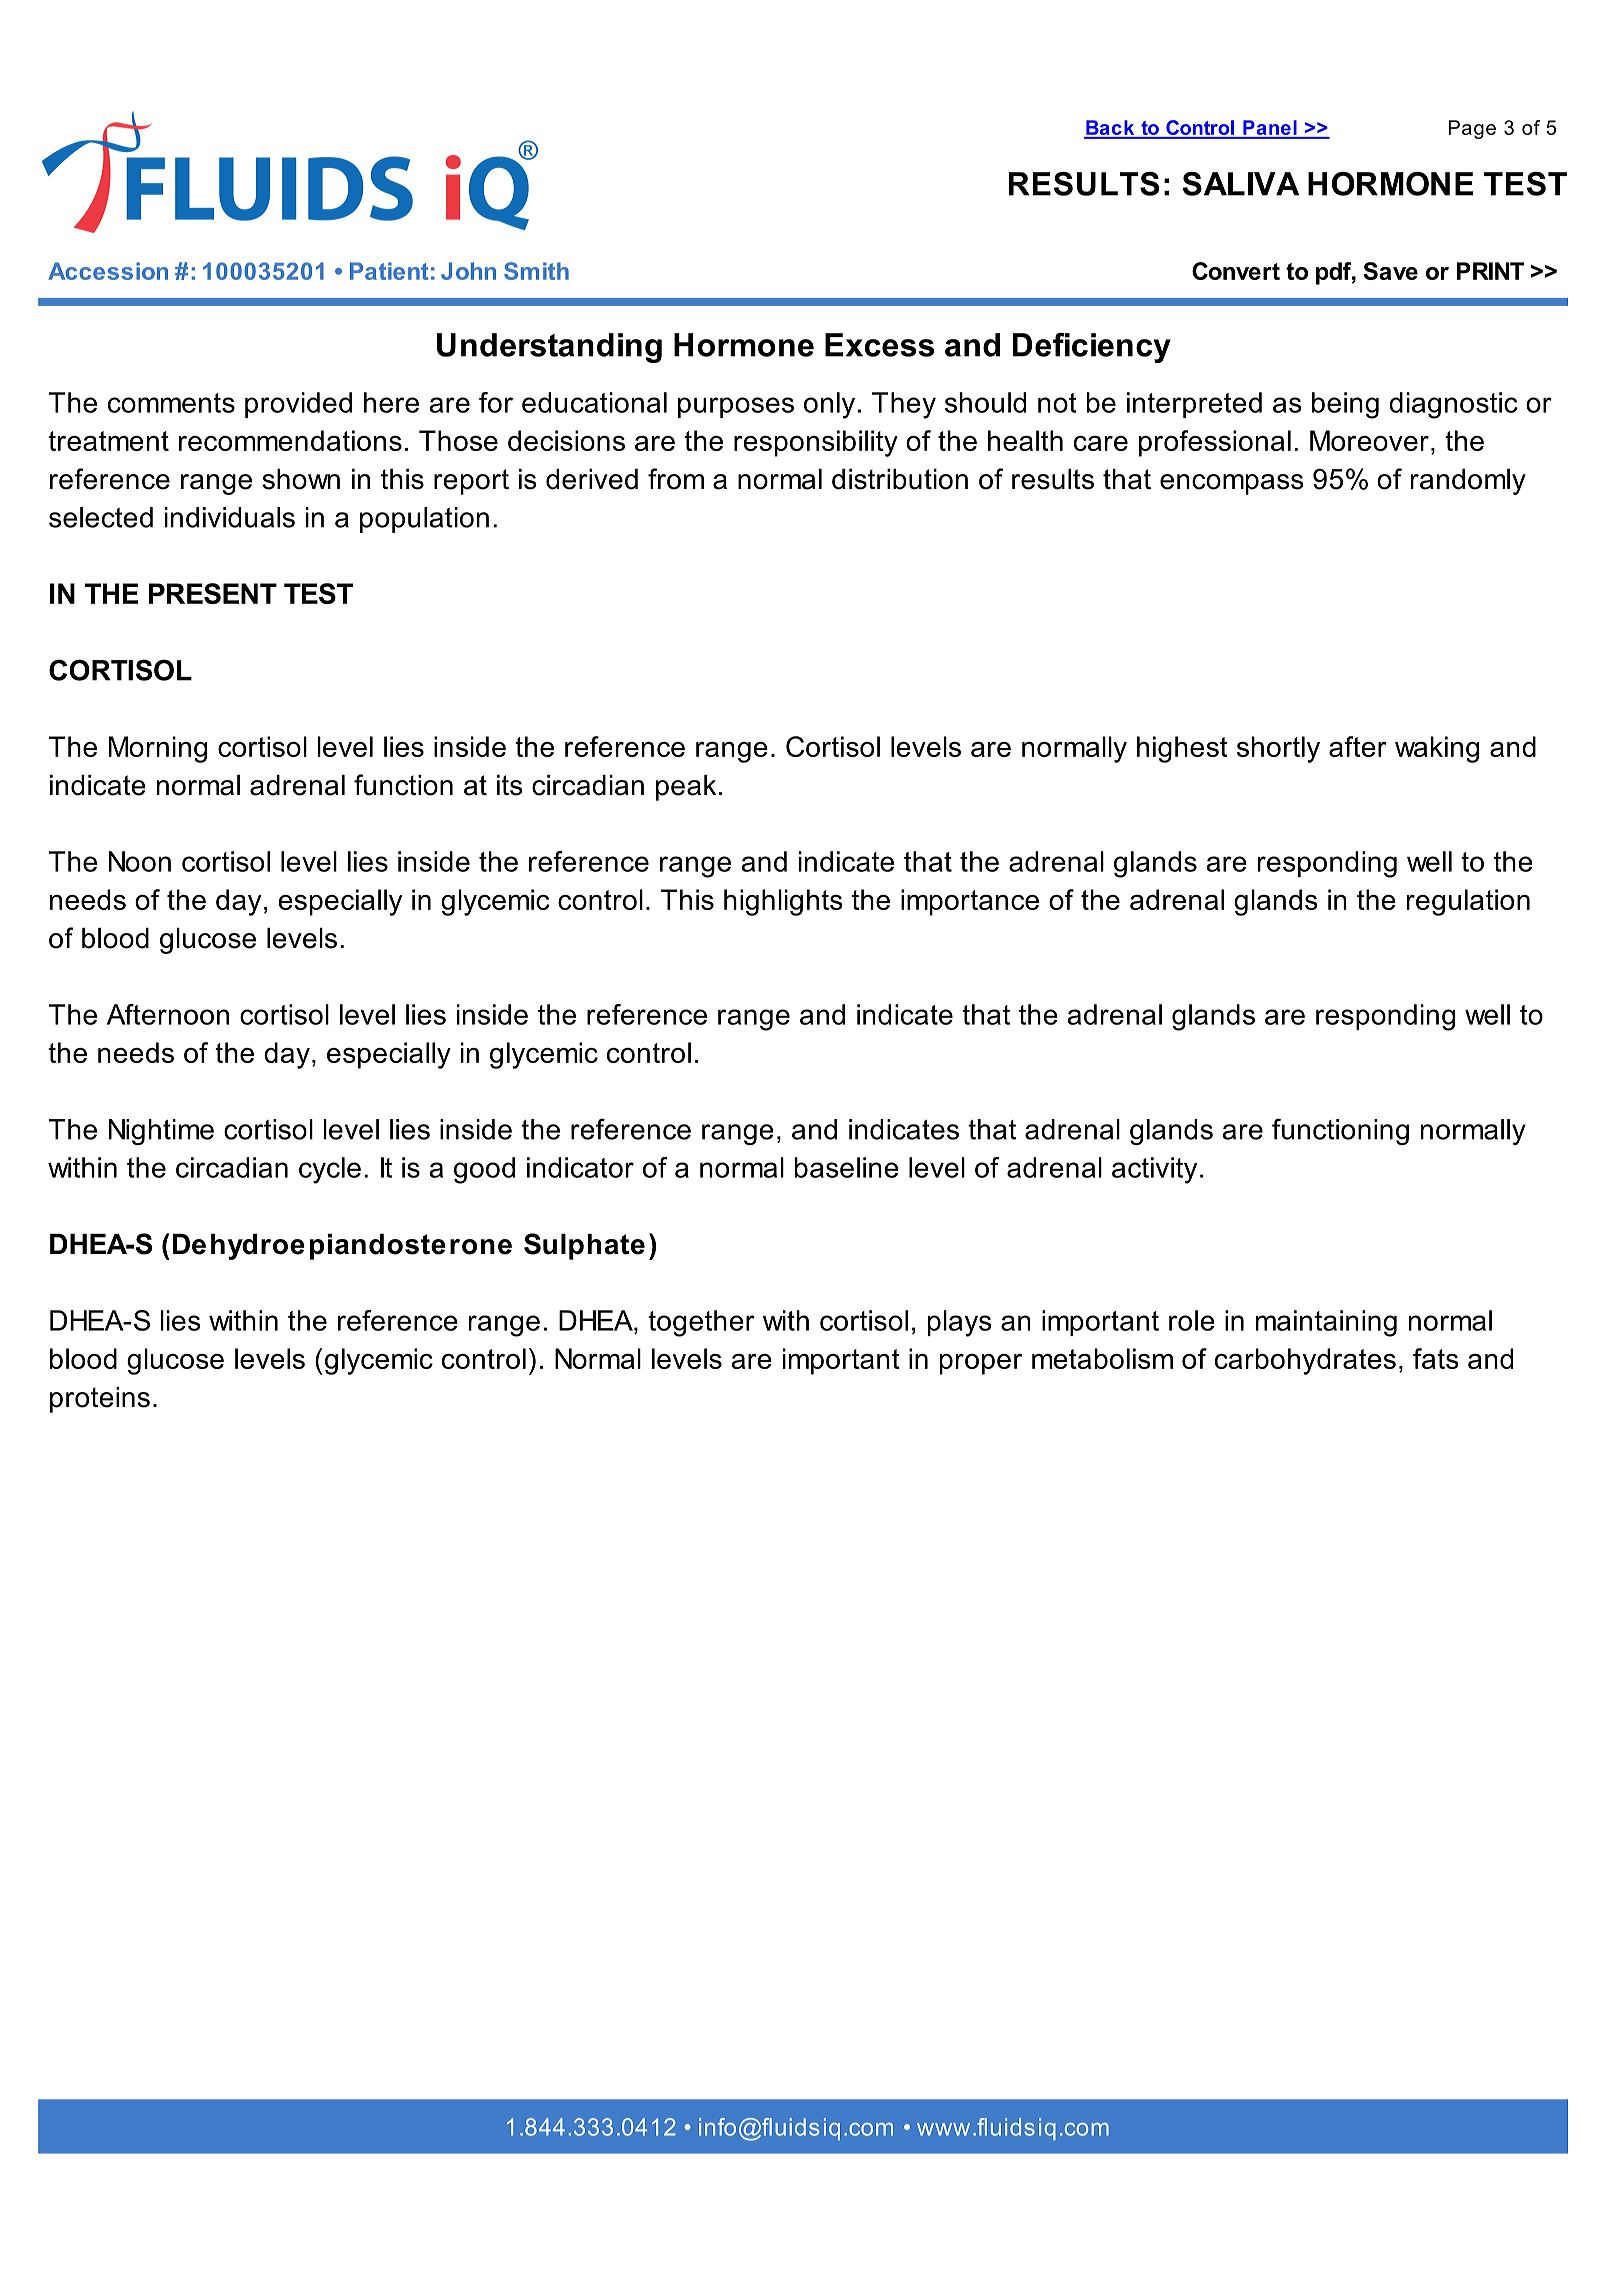 The image size is (1607, 2274). What do you see at coordinates (1240, 184) in the document?
I see `SALIVA` at bounding box center [1240, 184].
